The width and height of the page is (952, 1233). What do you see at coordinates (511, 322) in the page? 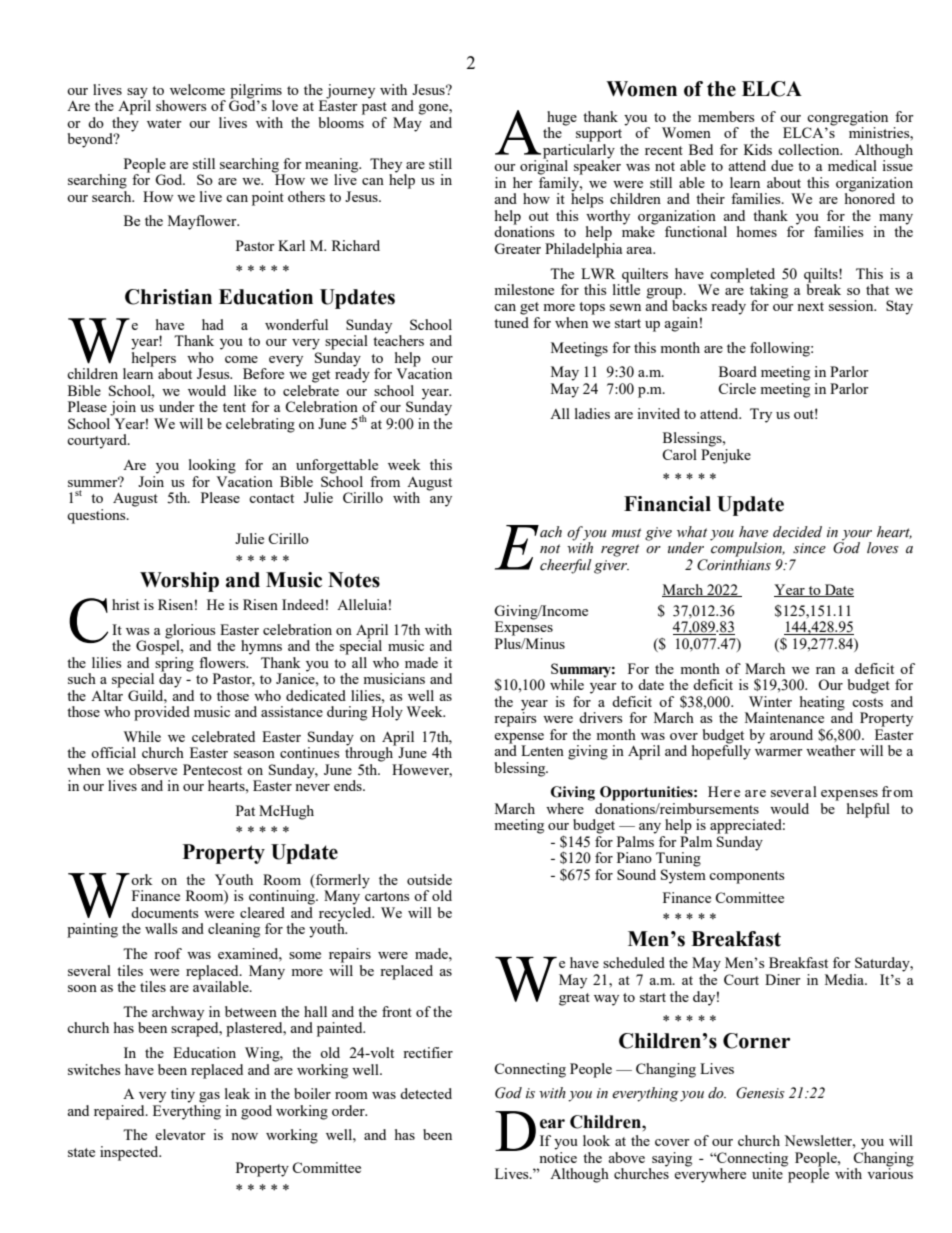
I see `tuned` at bounding box center [511, 322].
